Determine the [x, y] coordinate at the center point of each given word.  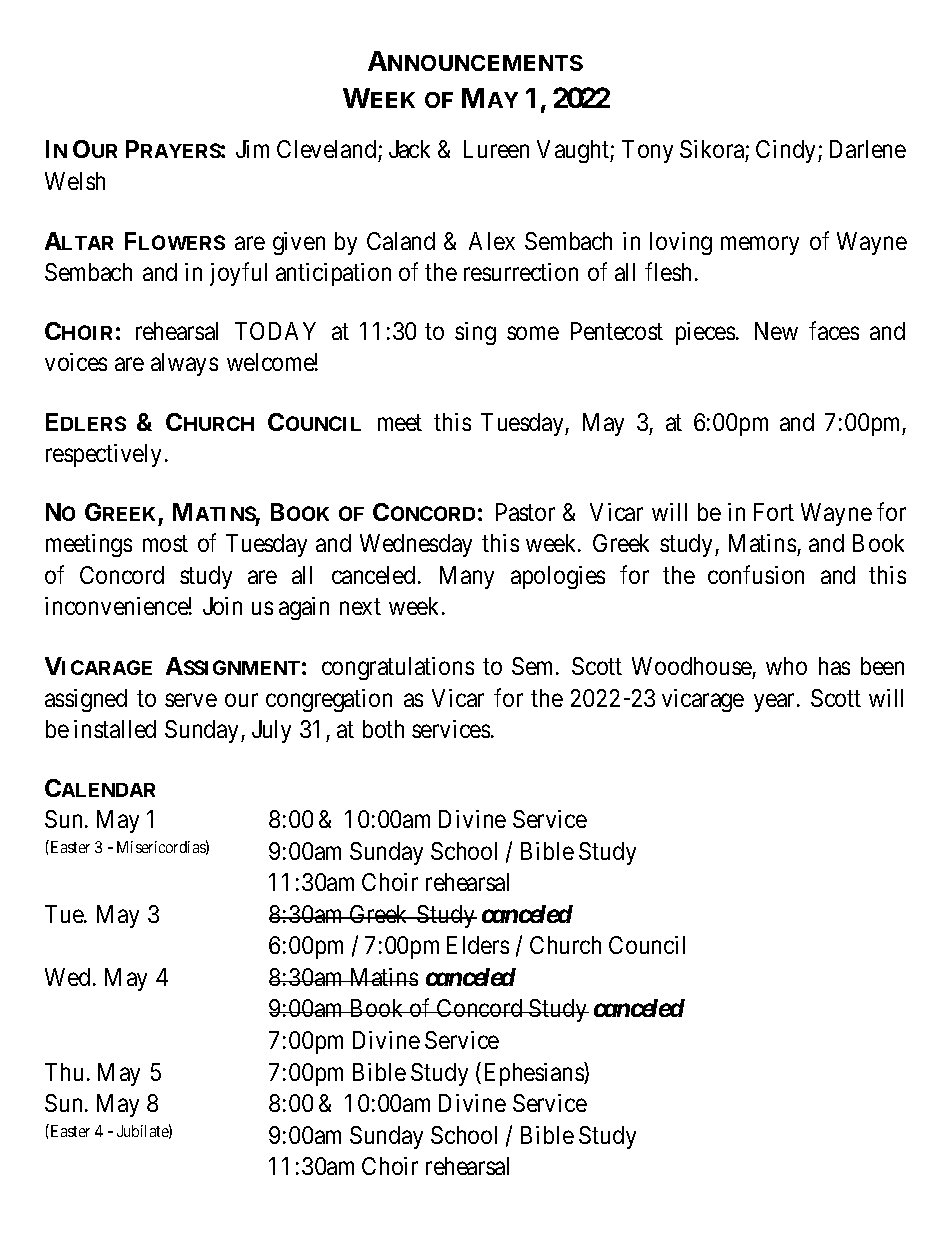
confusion [756, 574]
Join [222, 606]
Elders [478, 945]
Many [467, 577]
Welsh [75, 181]
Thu [64, 1072]
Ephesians [535, 1074]
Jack [409, 149]
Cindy [787, 151]
